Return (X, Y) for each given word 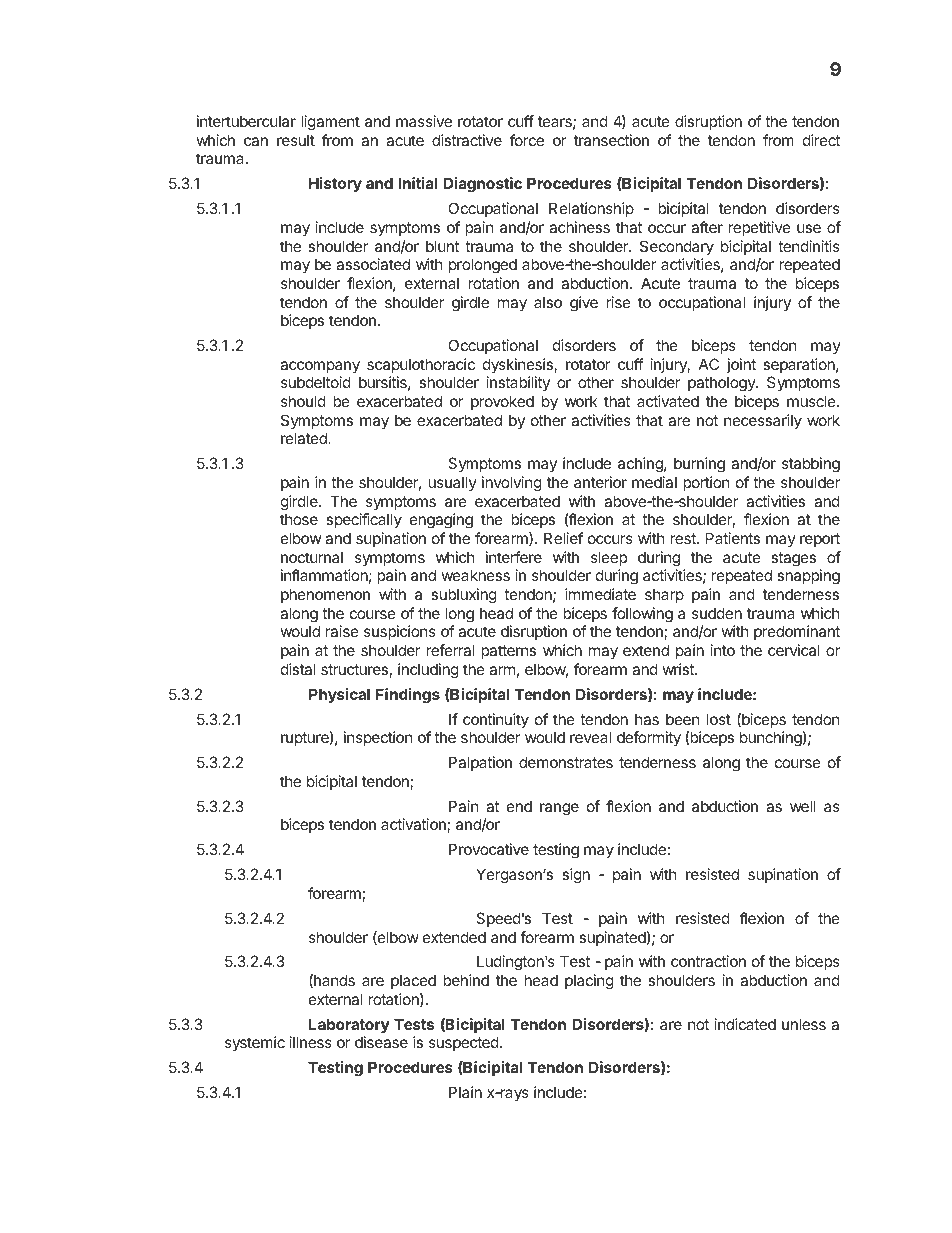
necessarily (763, 421)
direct (821, 140)
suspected (464, 1043)
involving (512, 484)
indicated (745, 1024)
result (296, 140)
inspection (378, 738)
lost (719, 719)
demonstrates (566, 762)
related (305, 438)
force (527, 140)
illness (311, 1042)
